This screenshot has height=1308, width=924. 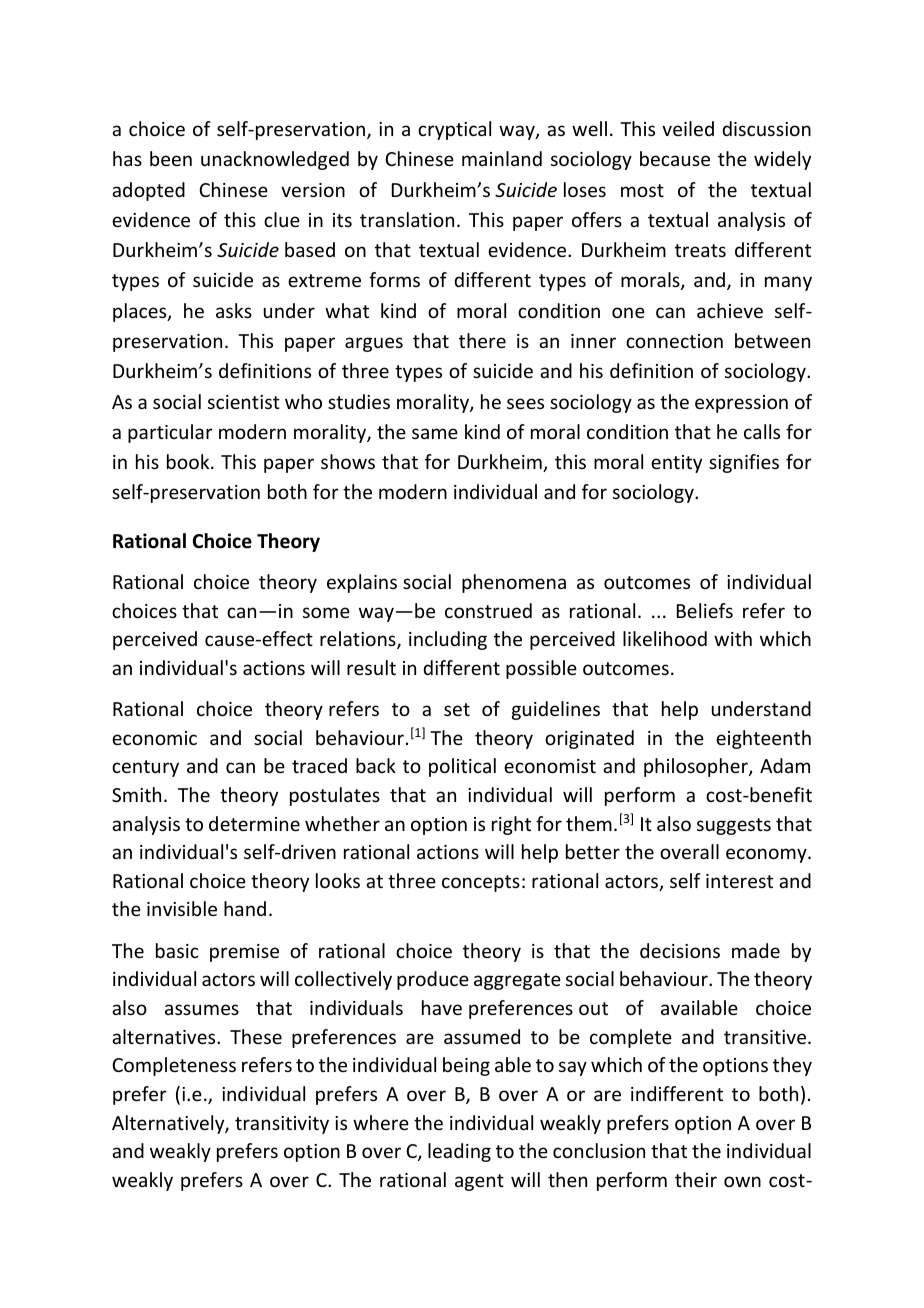 What do you see at coordinates (282, 1125) in the screenshot?
I see `transitivity` at bounding box center [282, 1125].
